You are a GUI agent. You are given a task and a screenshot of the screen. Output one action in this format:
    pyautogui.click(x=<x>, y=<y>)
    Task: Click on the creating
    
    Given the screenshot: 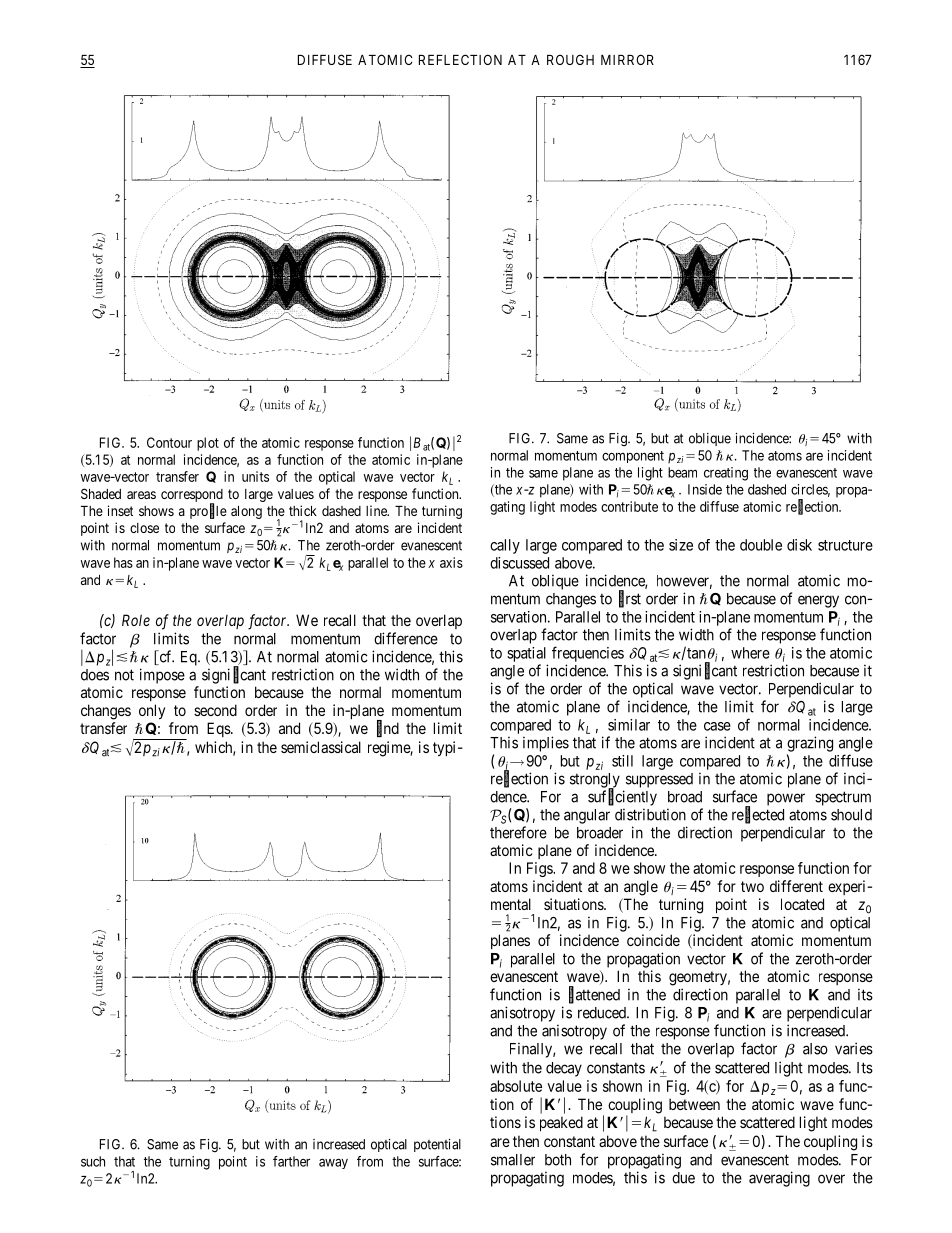 What is the action you would take?
    pyautogui.click(x=726, y=474)
